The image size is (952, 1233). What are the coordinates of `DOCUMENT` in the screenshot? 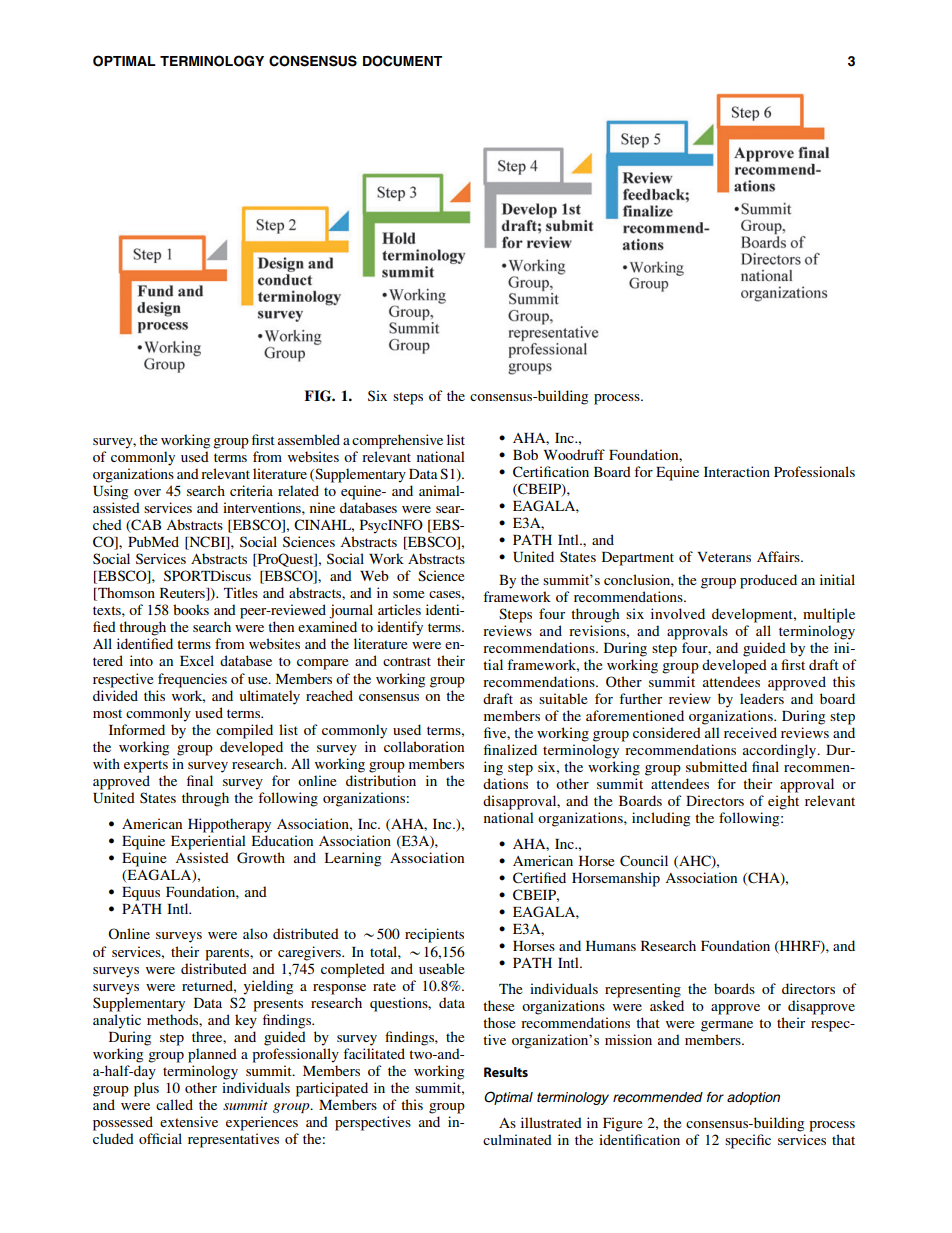 It's located at (402, 61).
